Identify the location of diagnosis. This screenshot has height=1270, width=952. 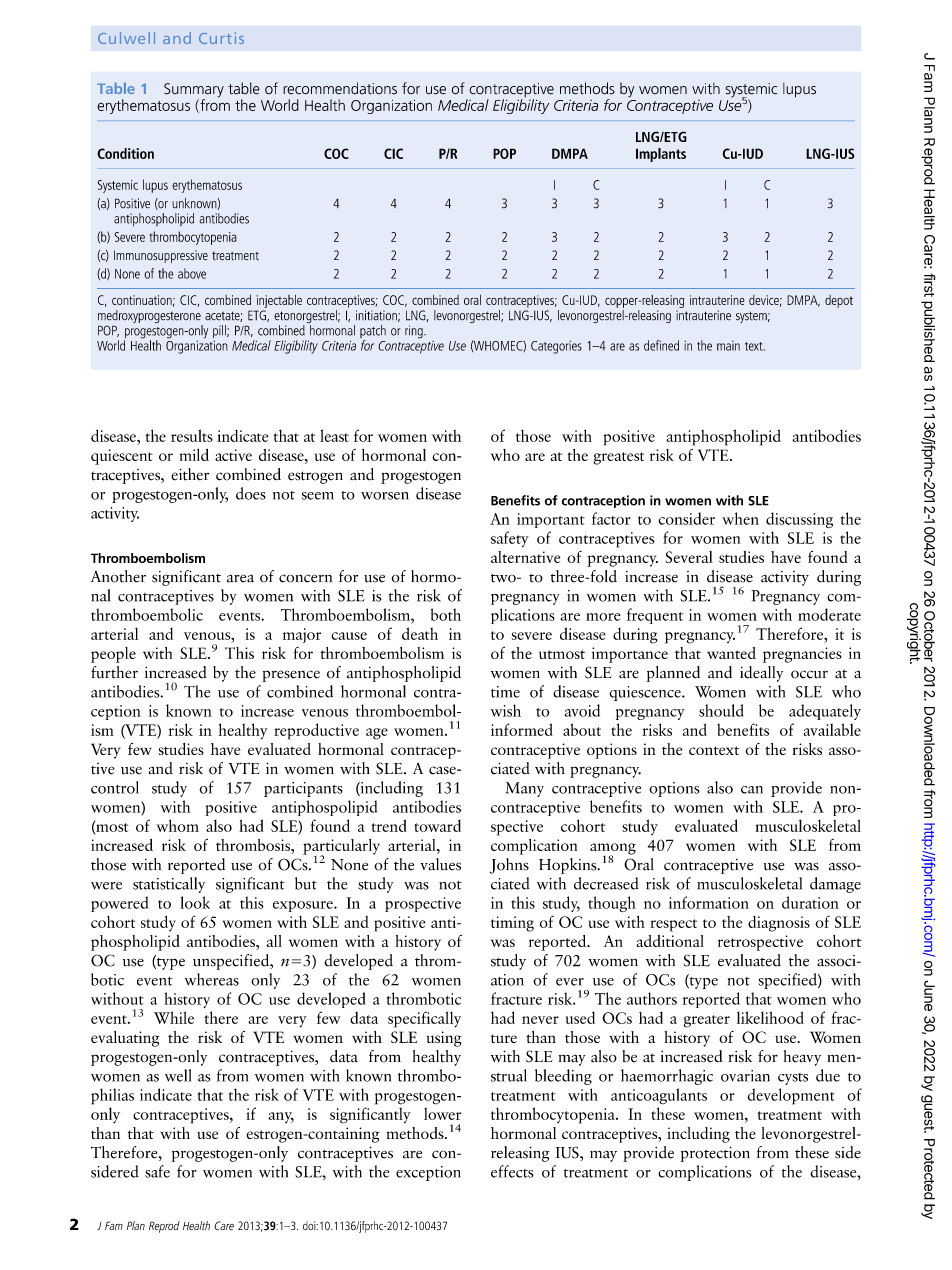
(779, 924).
